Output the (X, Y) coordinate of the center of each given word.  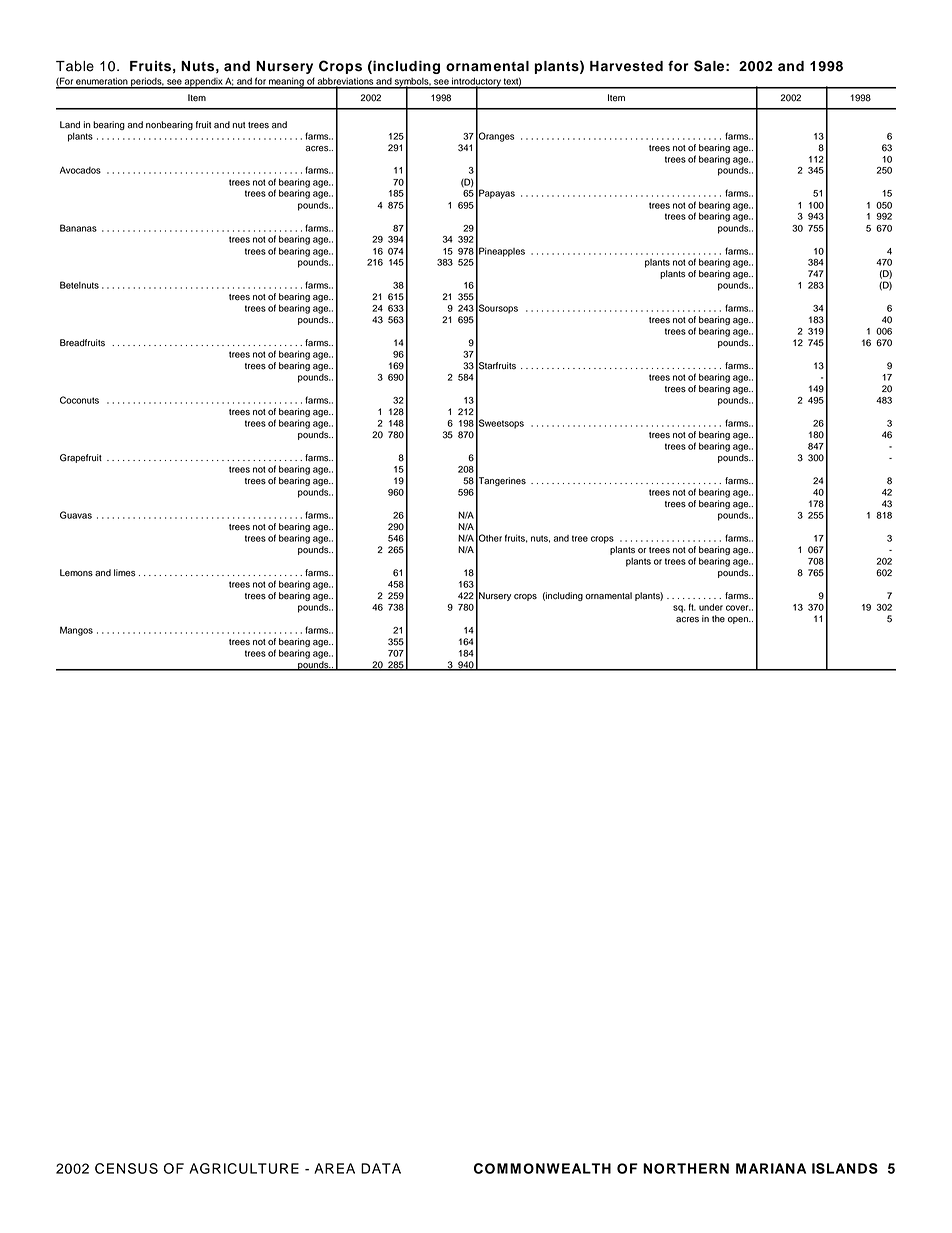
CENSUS (126, 1168)
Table (75, 66)
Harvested (626, 66)
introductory (476, 83)
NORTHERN (686, 1168)
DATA (381, 1168)
